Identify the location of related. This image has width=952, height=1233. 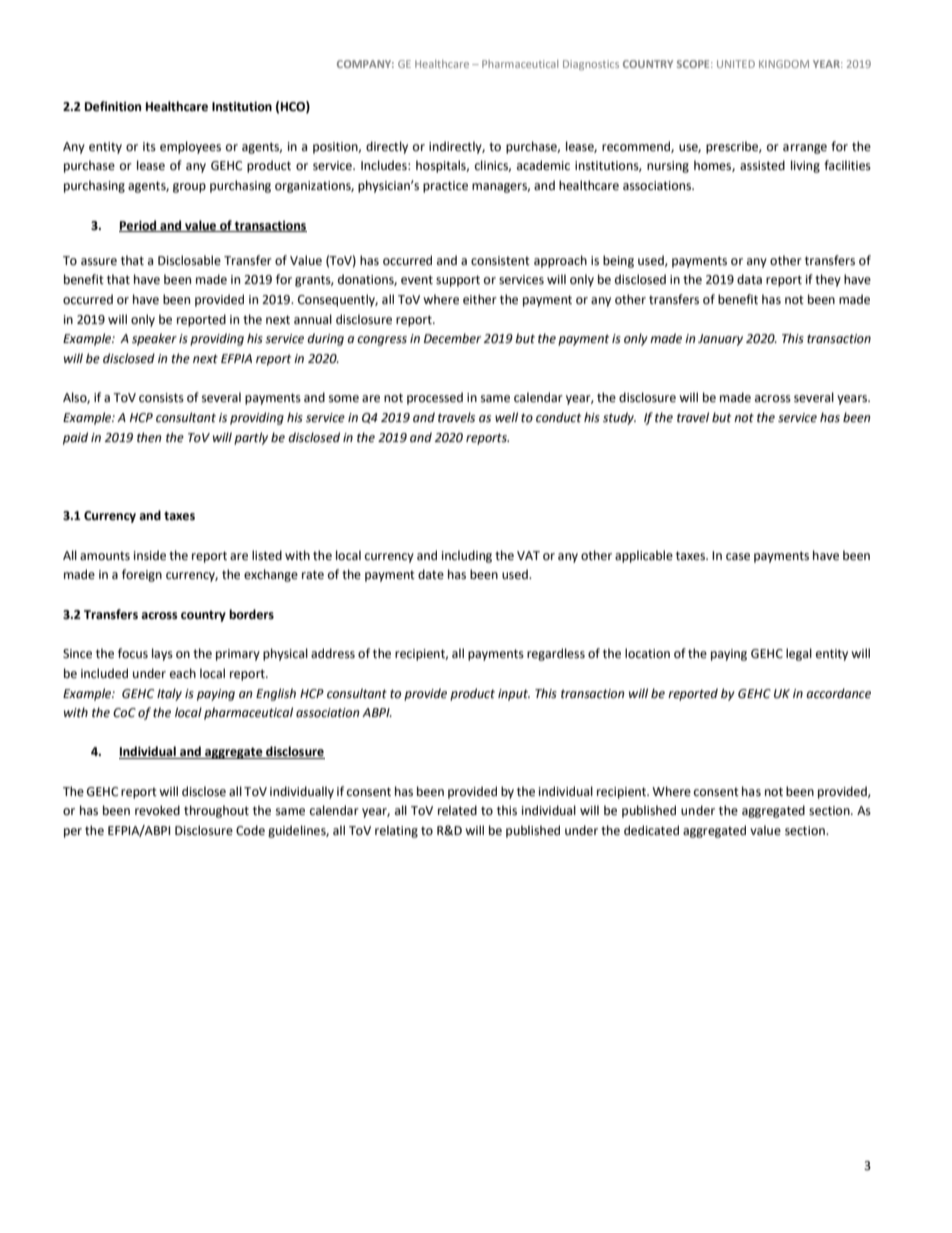
(457, 810).
